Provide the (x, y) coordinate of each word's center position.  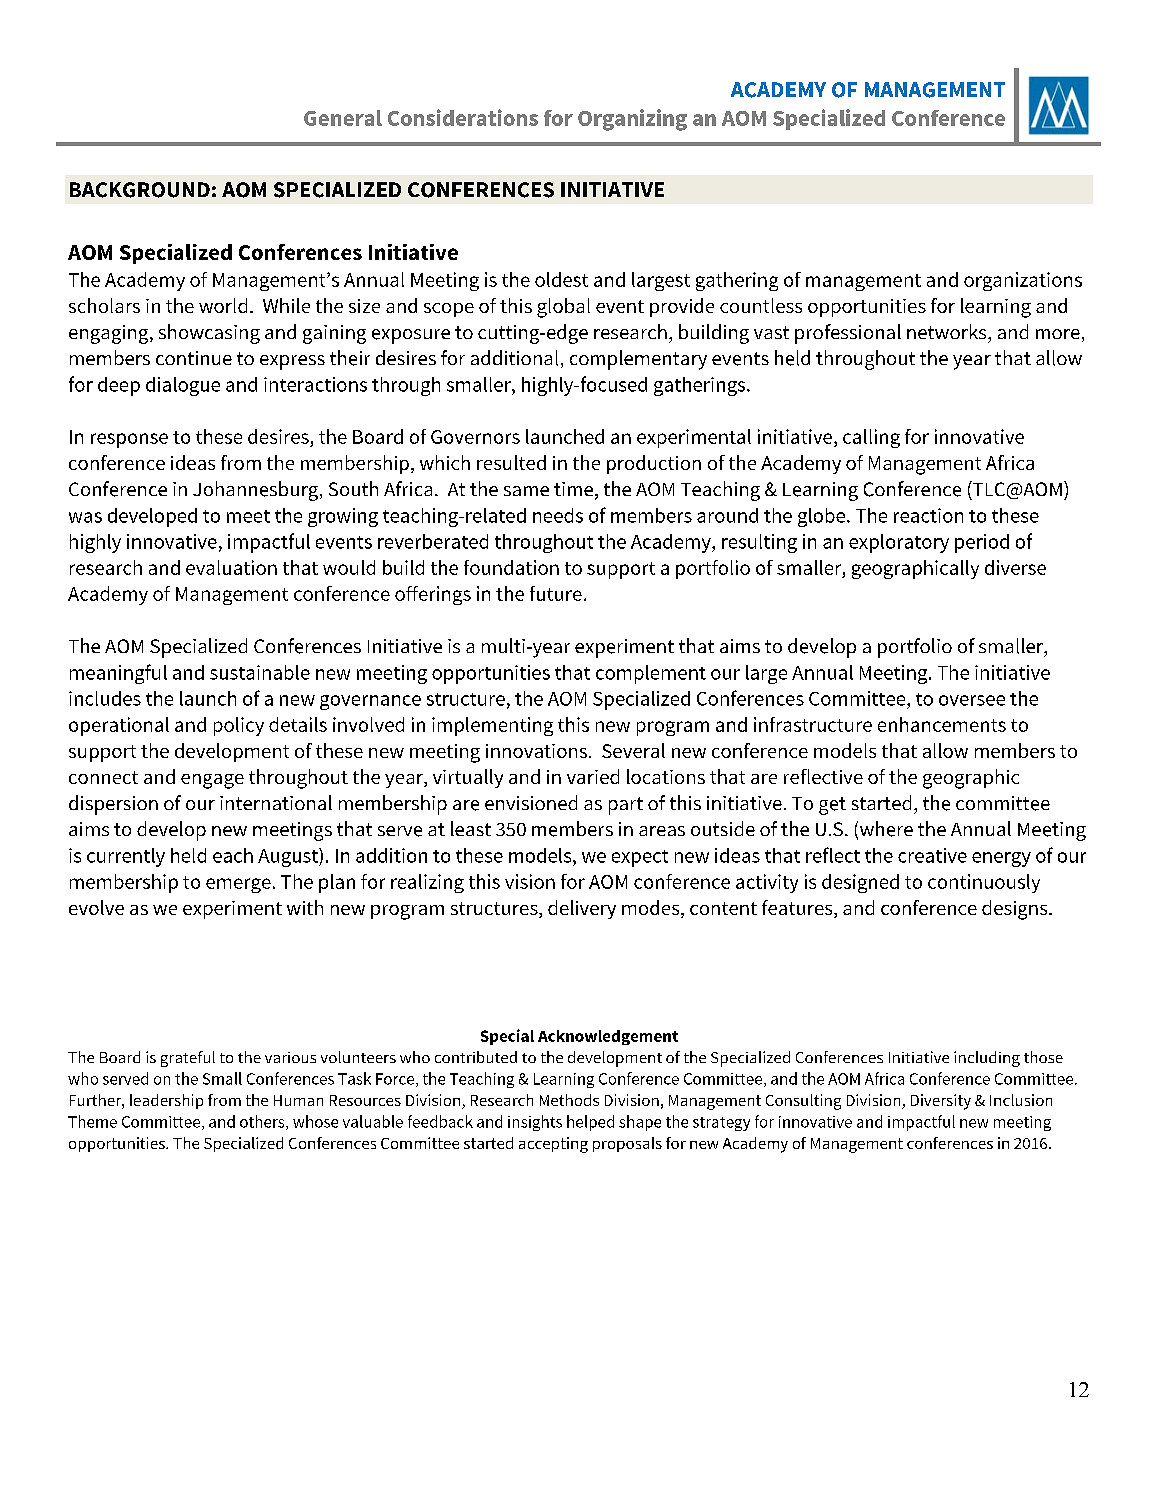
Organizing (632, 120)
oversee (972, 700)
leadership (166, 1101)
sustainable (260, 672)
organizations (1023, 281)
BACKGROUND (140, 190)
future (556, 593)
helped (590, 1123)
